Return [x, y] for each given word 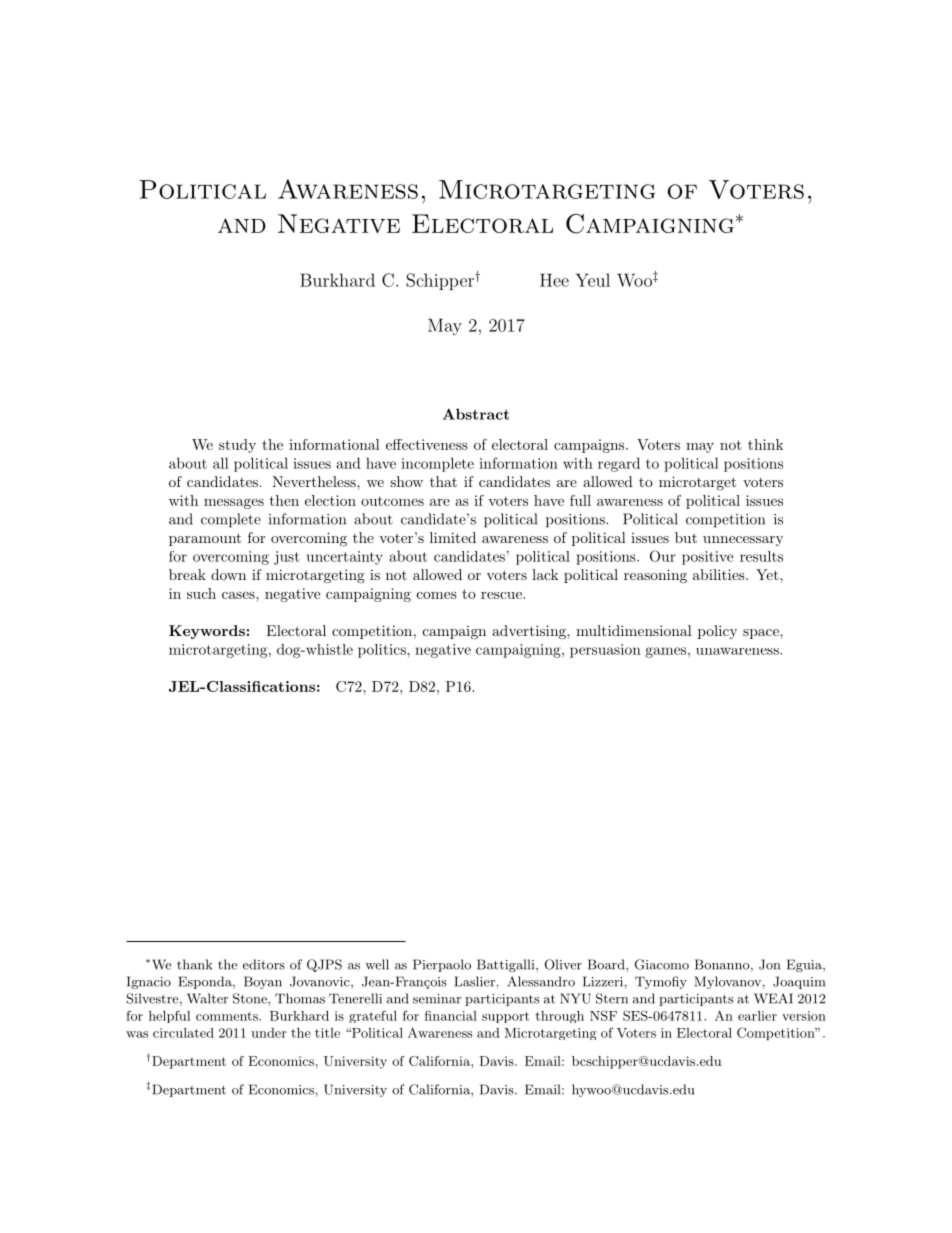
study [237, 446]
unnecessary [743, 541]
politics [383, 651]
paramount [205, 539]
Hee [554, 280]
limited [453, 537]
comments [228, 1016]
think [765, 444]
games [665, 652]
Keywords [207, 632]
